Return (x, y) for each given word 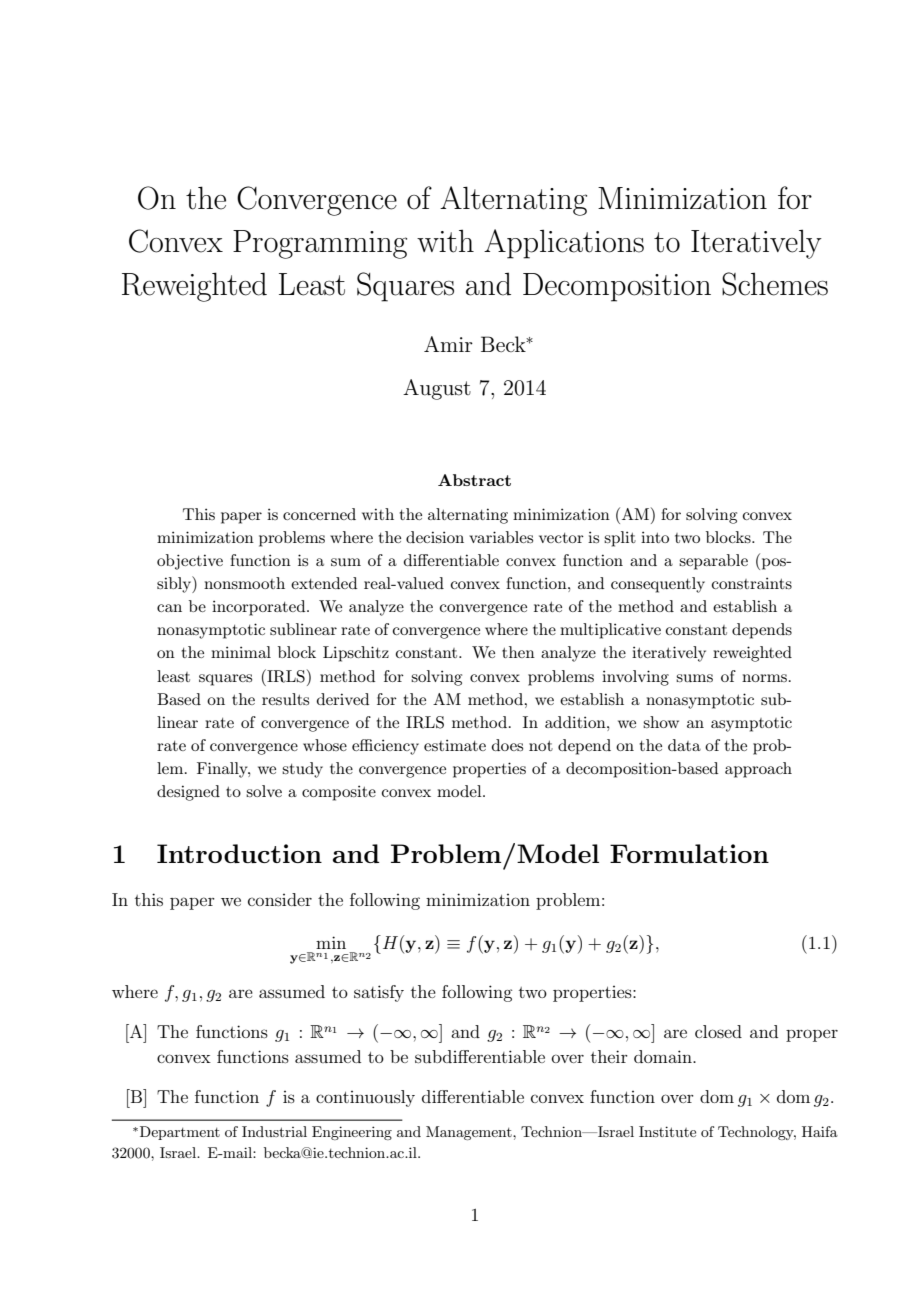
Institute (667, 1131)
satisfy (379, 993)
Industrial (274, 1131)
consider (280, 899)
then (518, 652)
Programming (320, 244)
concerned (319, 514)
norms (764, 678)
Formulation (689, 853)
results (285, 699)
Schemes (775, 284)
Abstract (474, 480)
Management (470, 1133)
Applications (564, 244)
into (655, 537)
